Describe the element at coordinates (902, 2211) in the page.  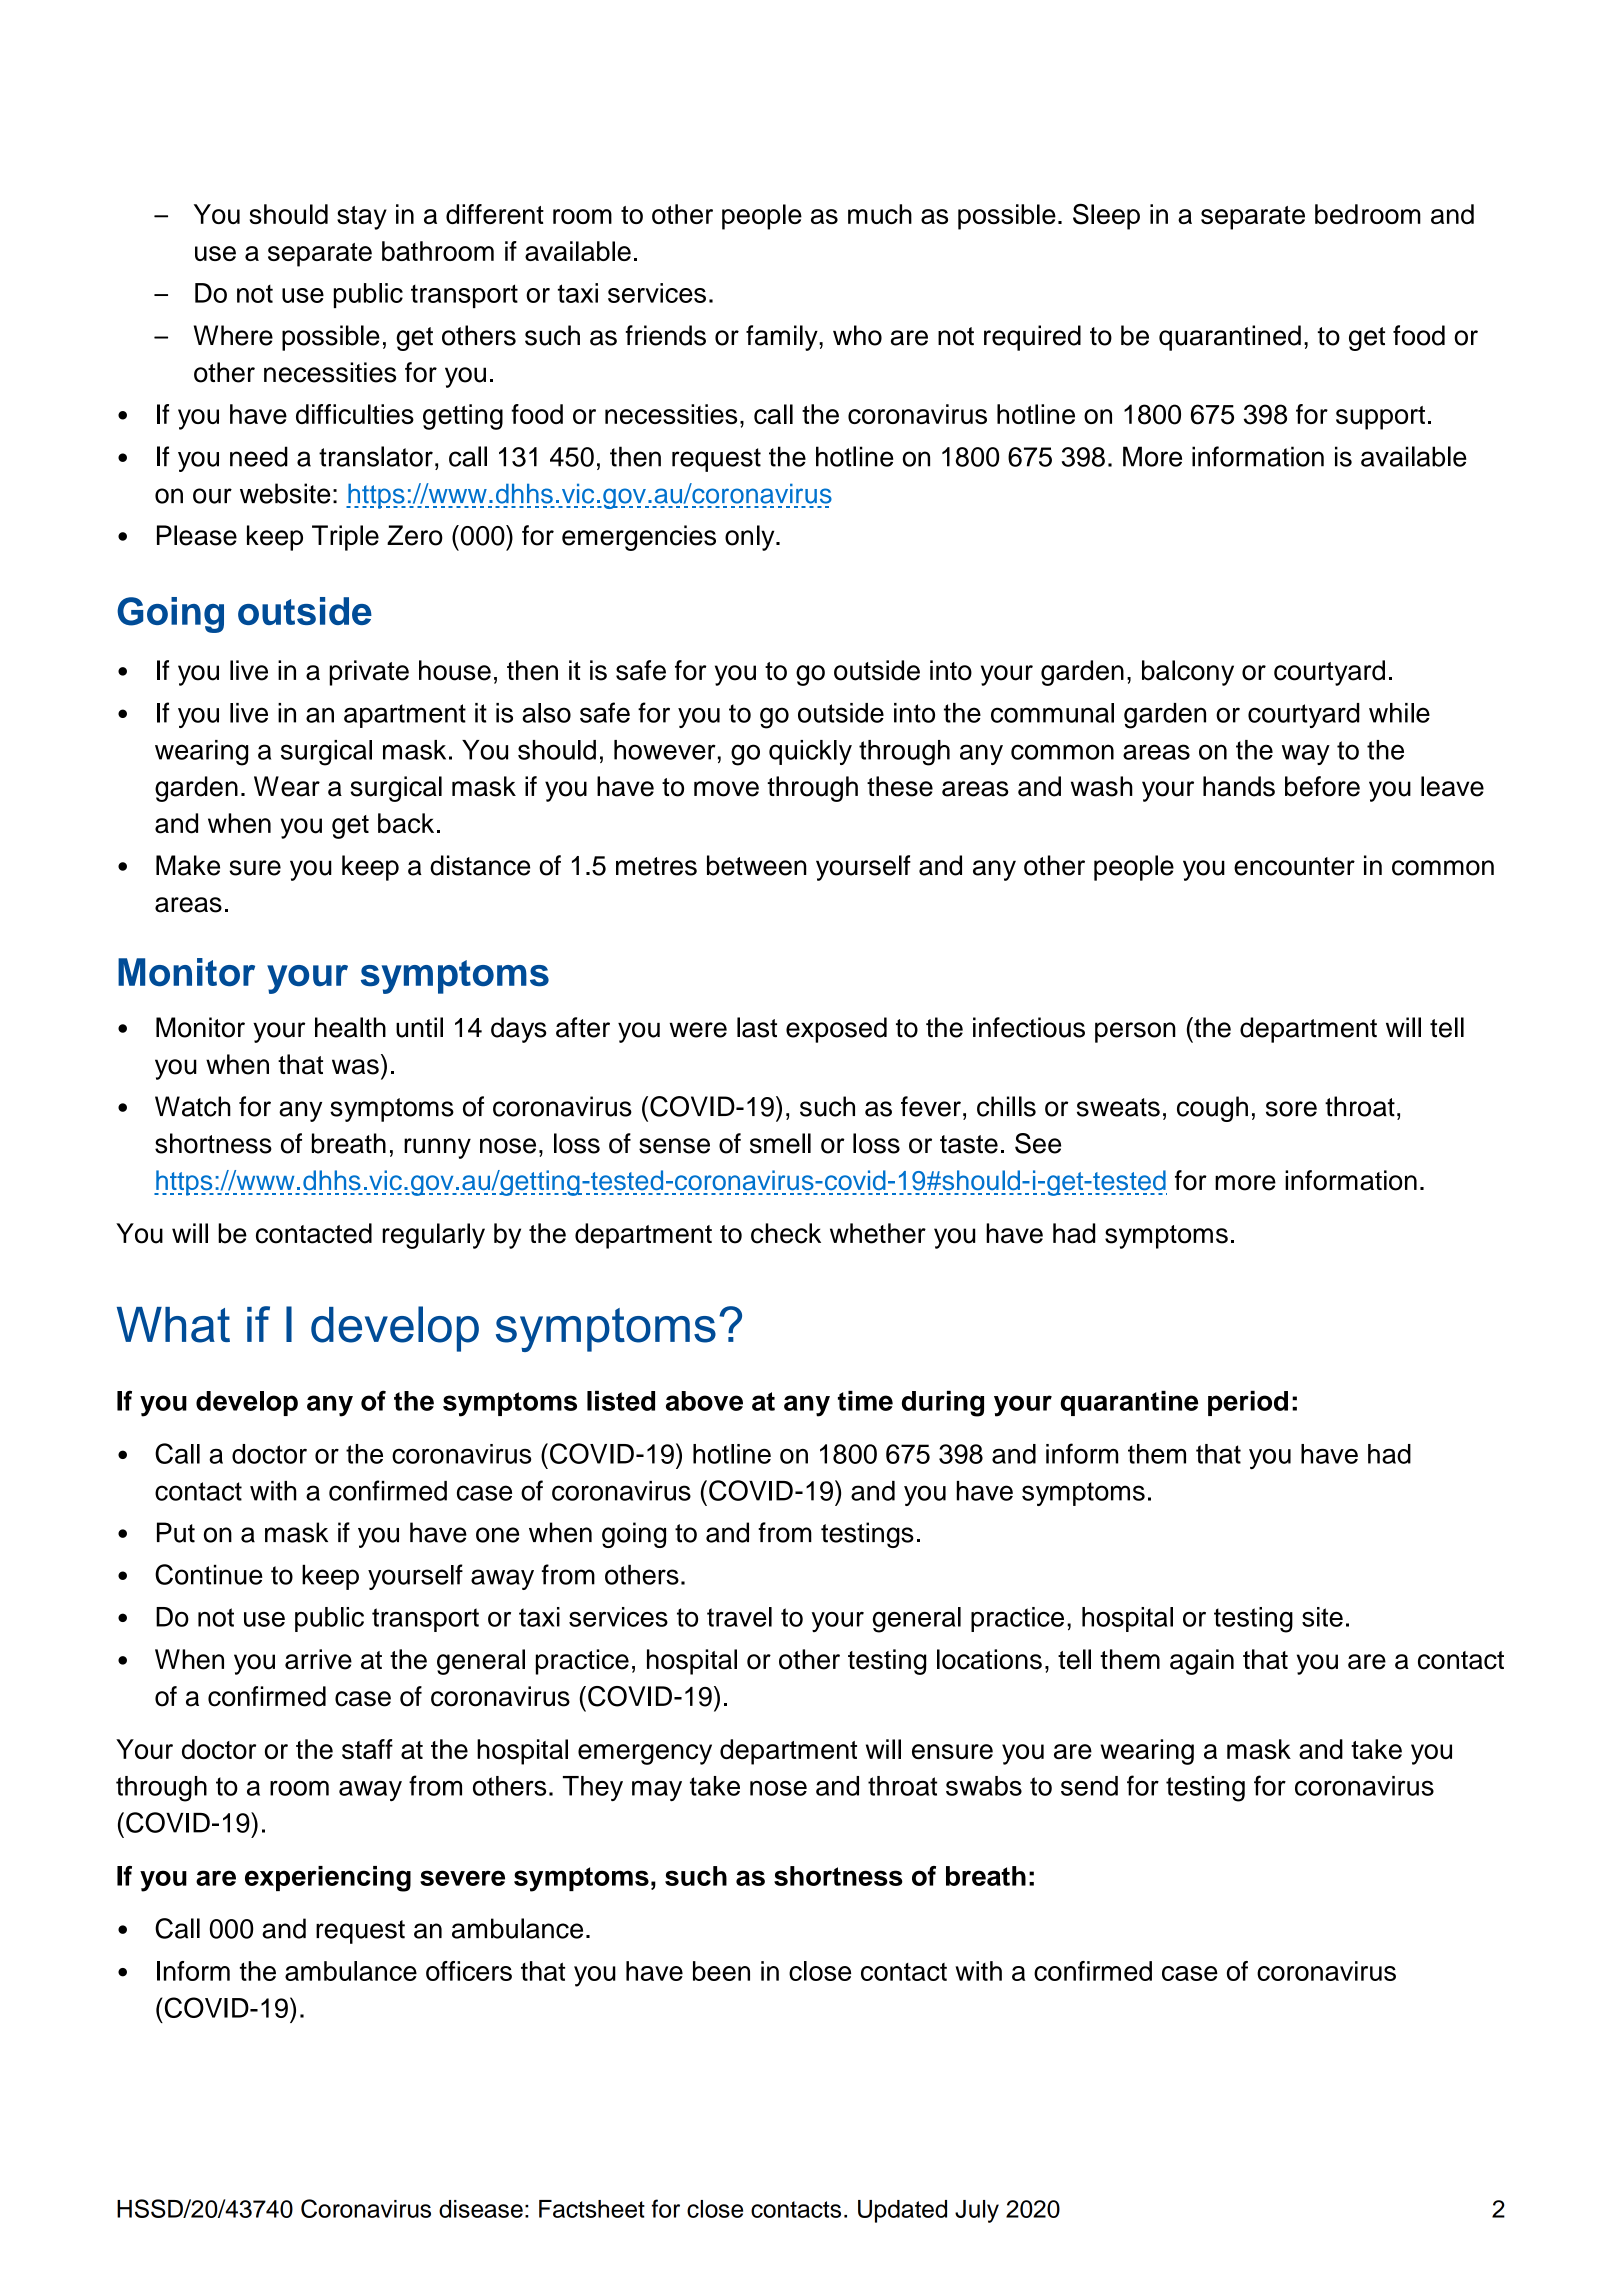
I see `Updated` at that location.
